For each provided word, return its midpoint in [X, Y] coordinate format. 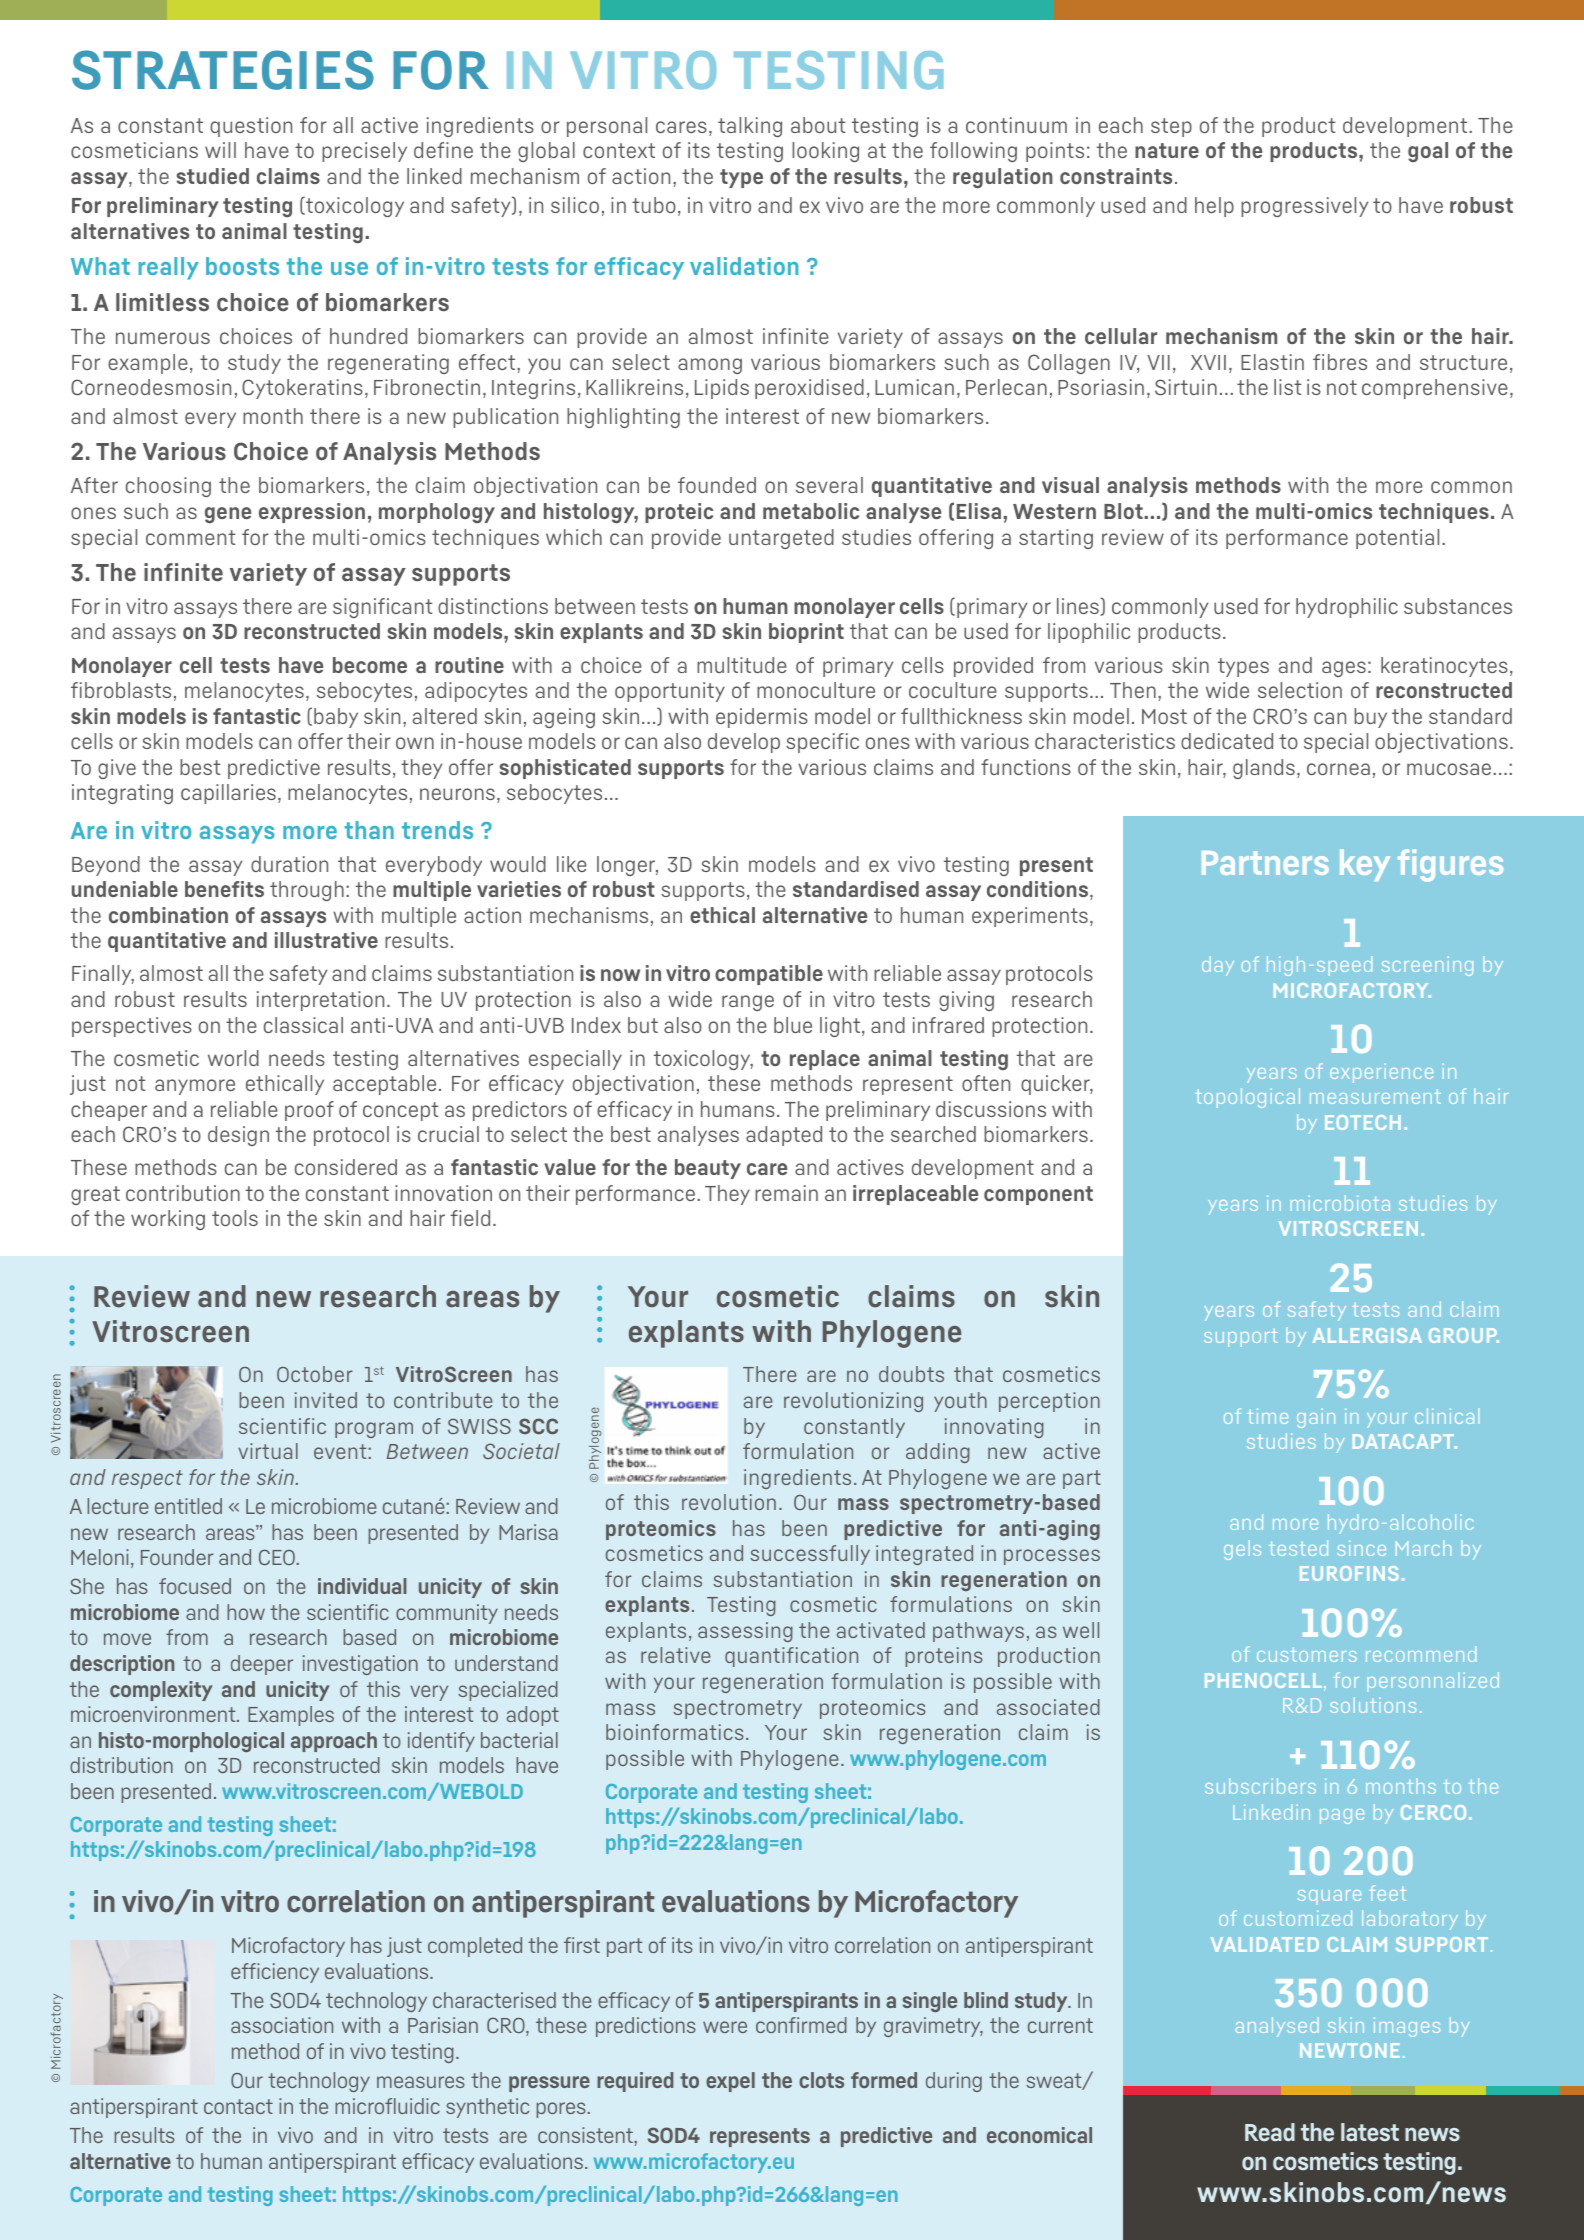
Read [1270, 2132]
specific [822, 743]
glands [1264, 769]
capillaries [228, 794]
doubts [911, 1374]
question [251, 127]
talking [750, 127]
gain [1316, 1418]
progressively [1304, 207]
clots [821, 2080]
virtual [268, 1451]
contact [238, 2106]
